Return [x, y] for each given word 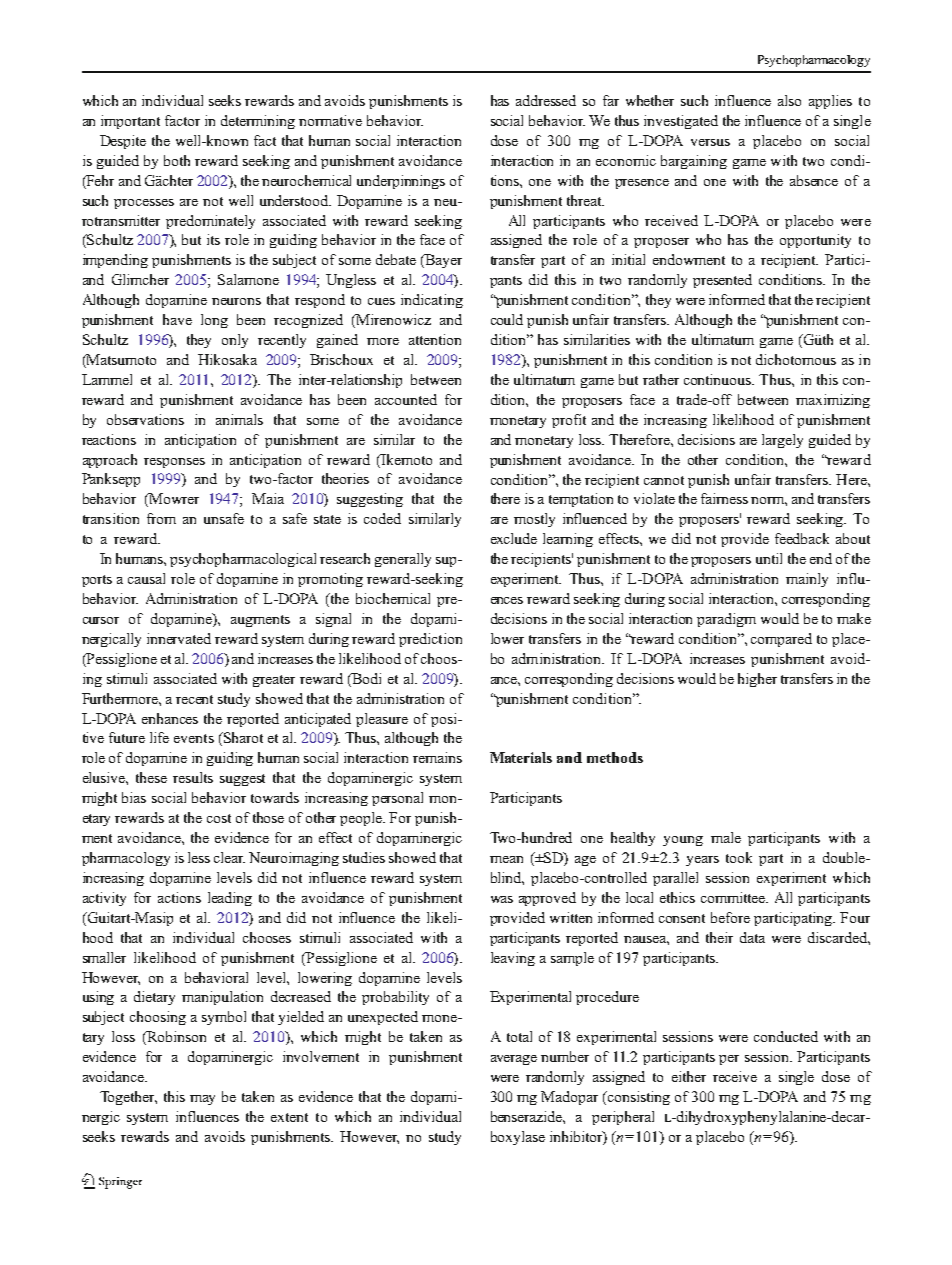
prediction [430, 640]
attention [435, 339]
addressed [546, 100]
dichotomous [796, 359]
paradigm [726, 620]
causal [146, 578]
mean [506, 859]
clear [229, 857]
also [789, 100]
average [514, 1060]
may [202, 1100]
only [235, 341]
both [177, 160]
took [739, 857]
